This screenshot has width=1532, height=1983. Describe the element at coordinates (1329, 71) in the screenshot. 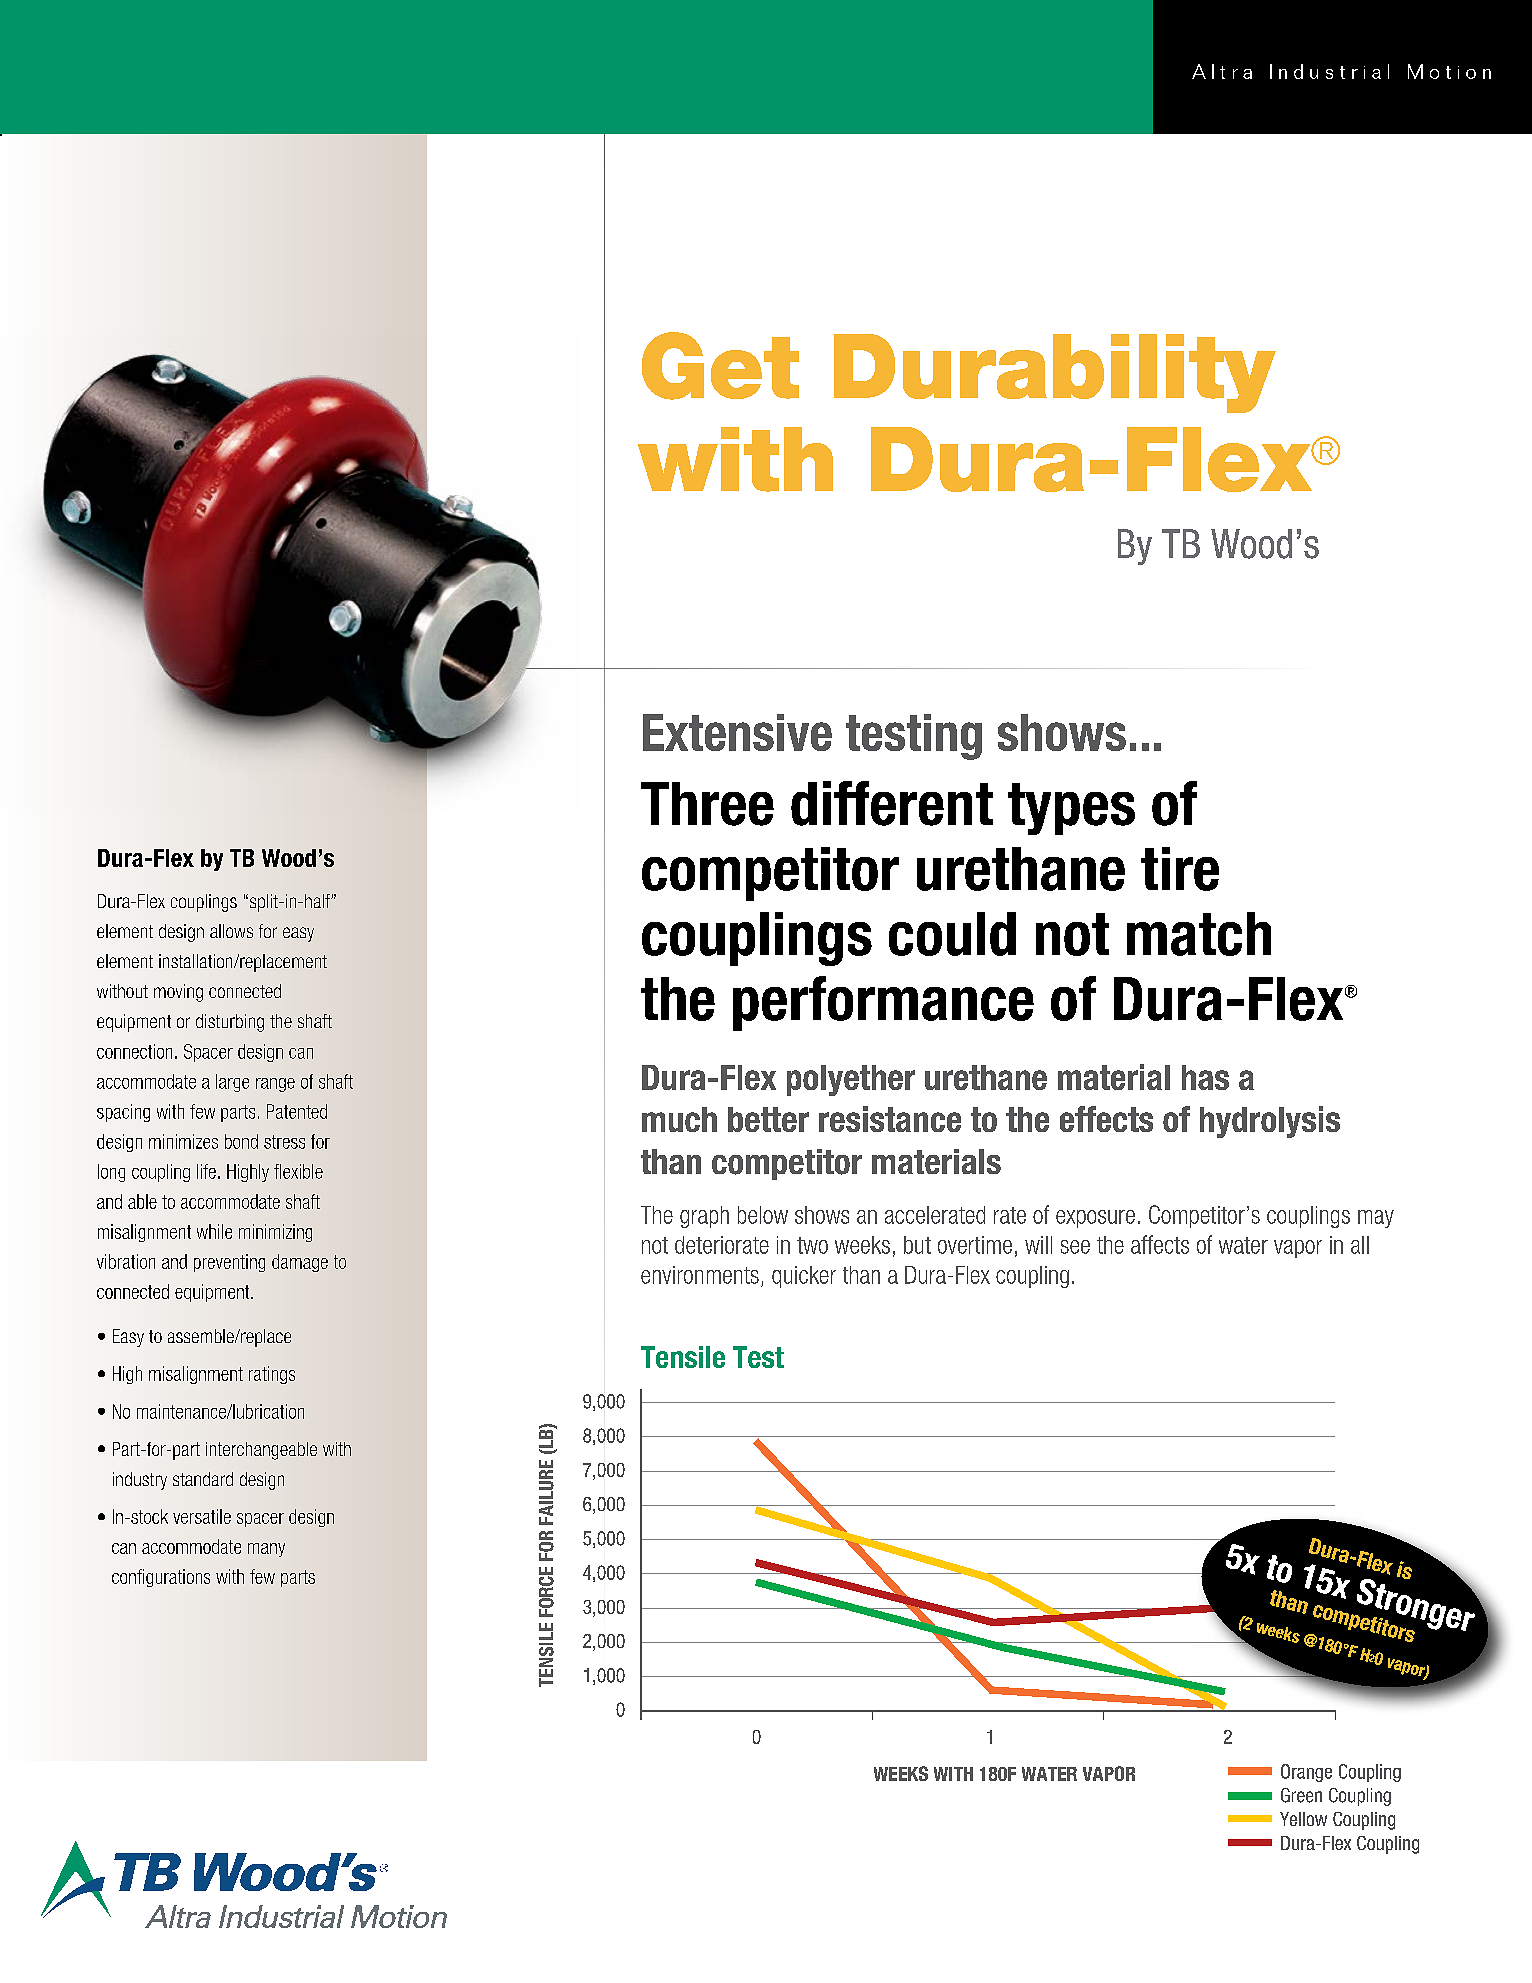

I see `Industrial` at that location.
